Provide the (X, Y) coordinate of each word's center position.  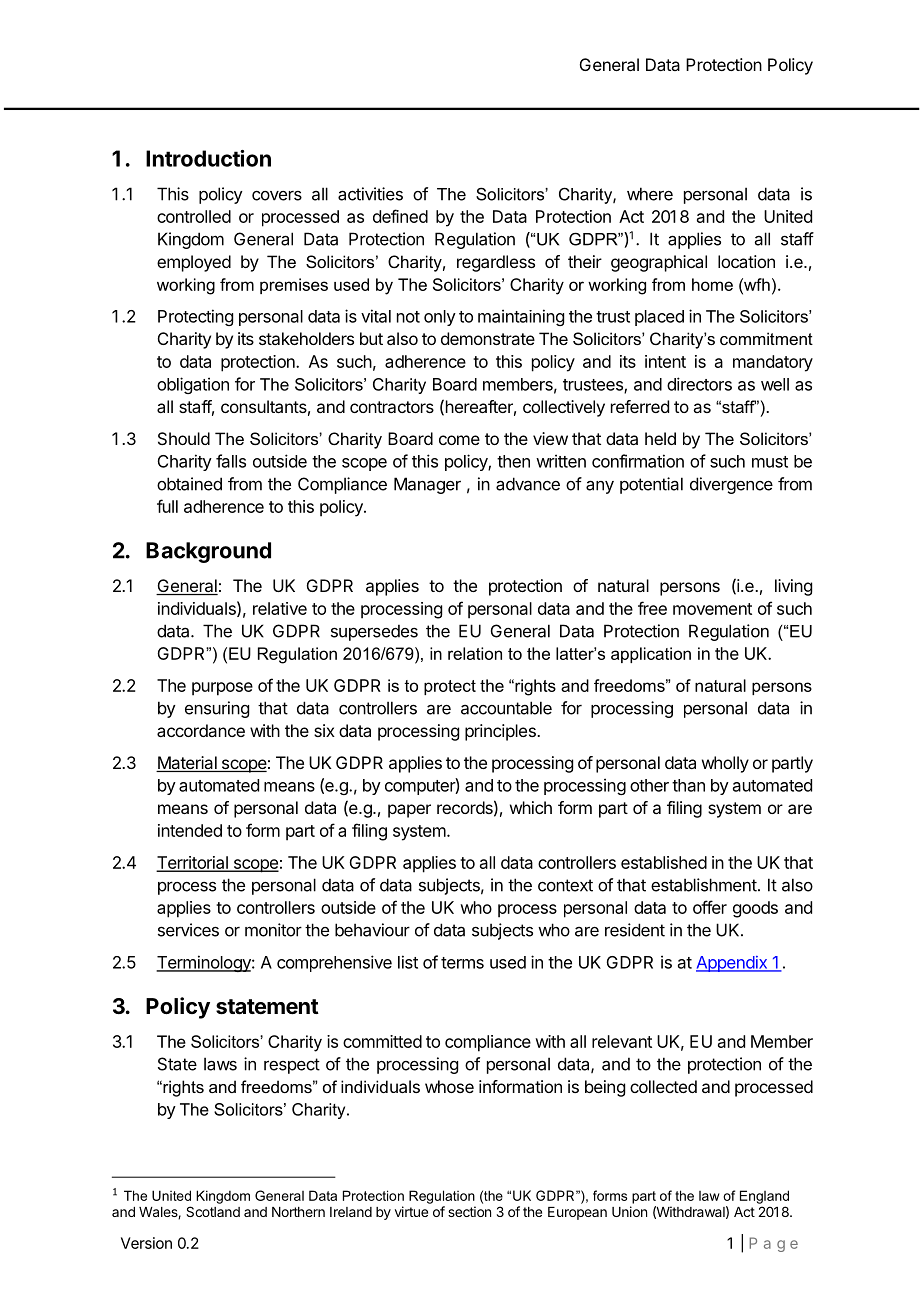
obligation (193, 385)
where (650, 194)
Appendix (732, 964)
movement (712, 609)
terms (462, 963)
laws (220, 1064)
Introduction (208, 158)
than (688, 785)
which (531, 807)
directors (699, 384)
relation (475, 653)
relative (280, 608)
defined (400, 216)
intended (190, 830)
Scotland (213, 1211)
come (459, 440)
